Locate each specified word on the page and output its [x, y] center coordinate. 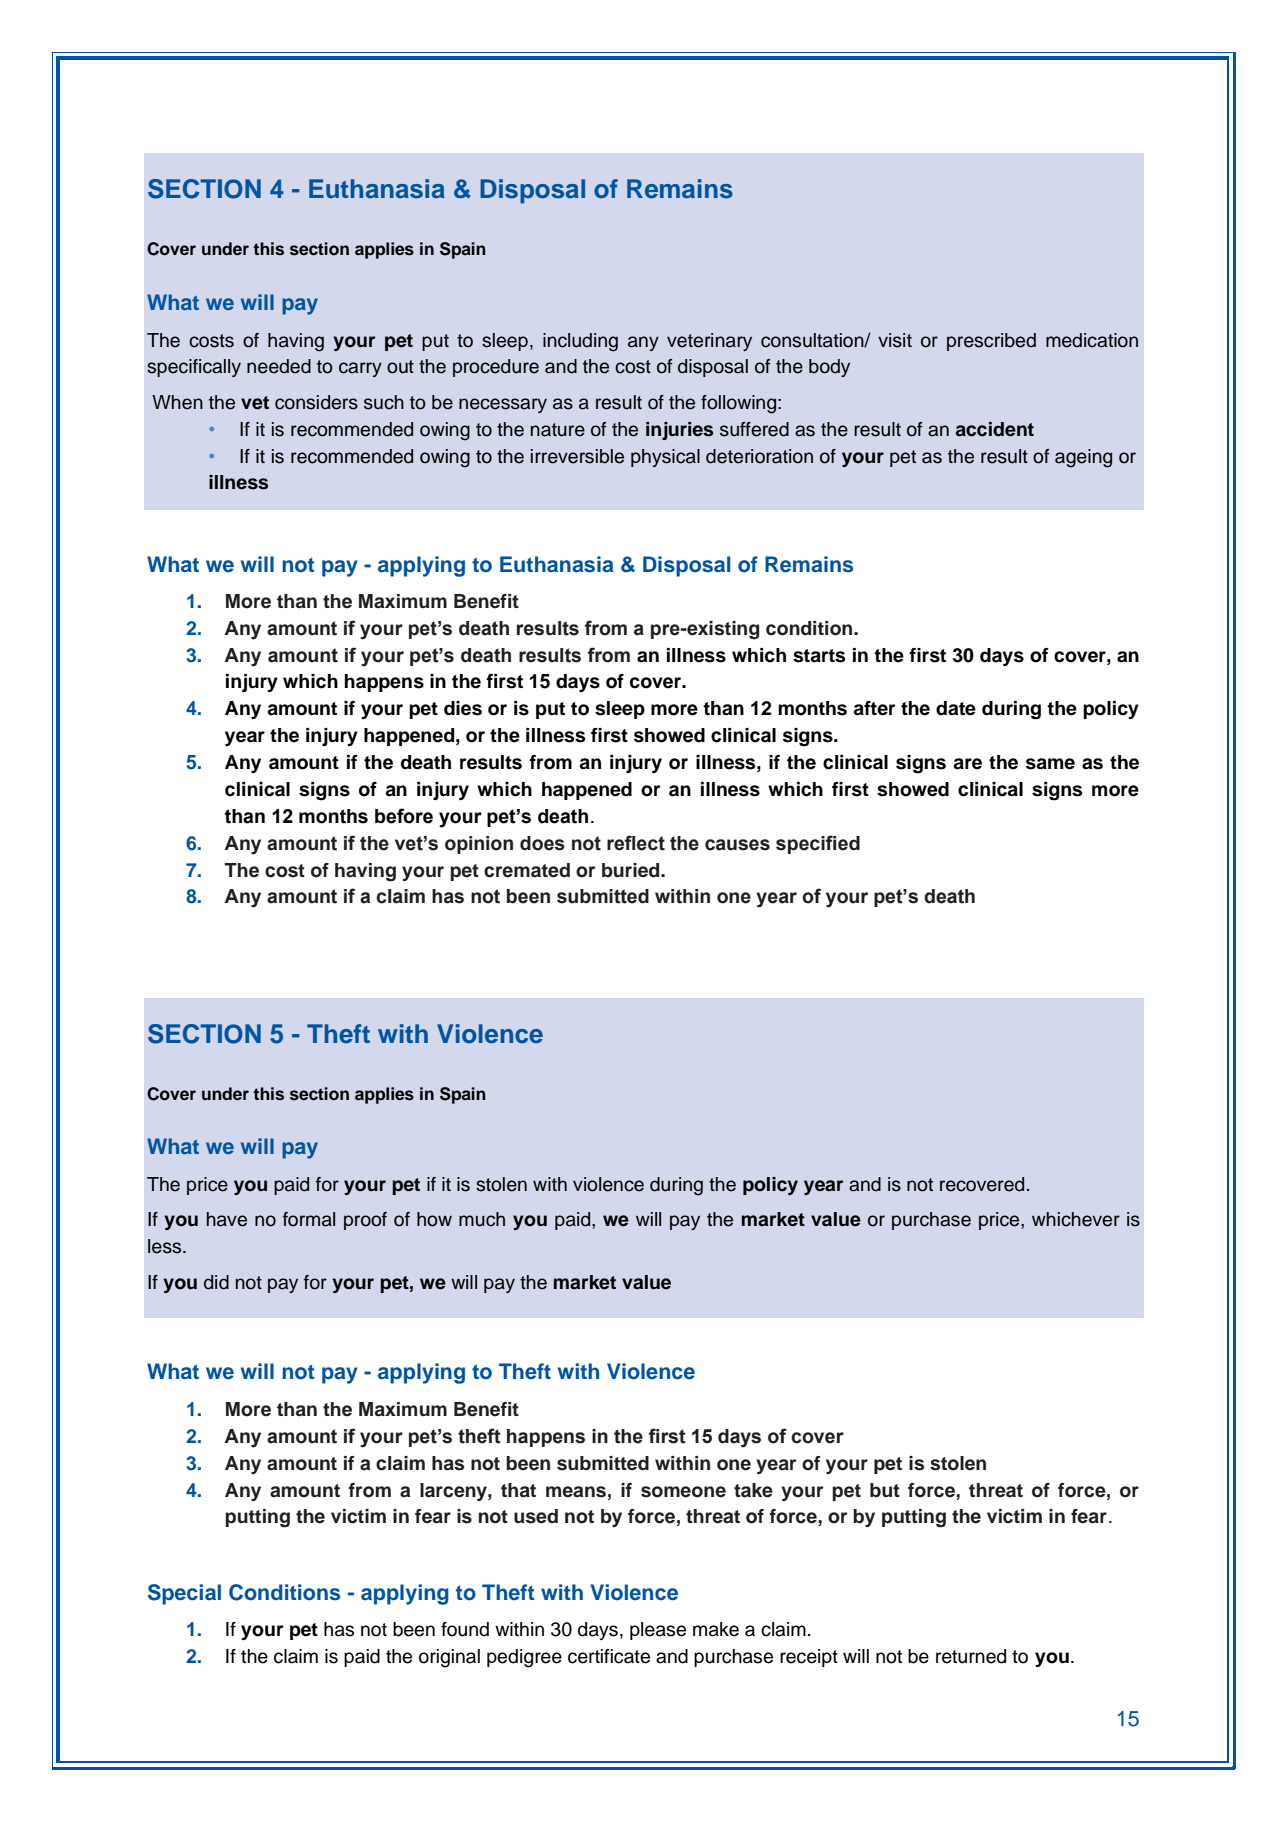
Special [184, 1594]
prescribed [991, 342]
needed [279, 366]
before [404, 816]
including [580, 342]
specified [818, 844]
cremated [527, 870]
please [658, 1631]
